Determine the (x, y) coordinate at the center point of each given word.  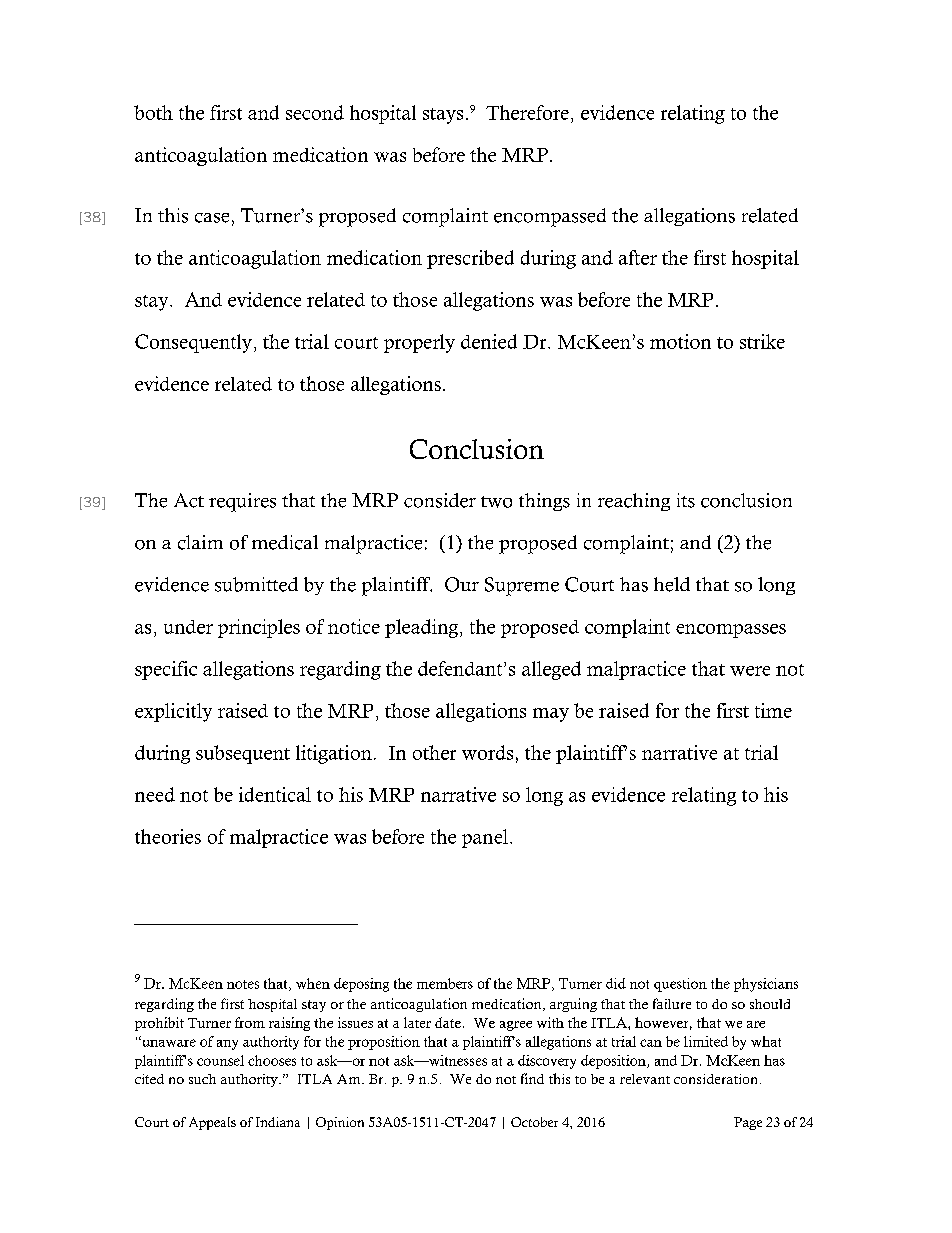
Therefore (527, 112)
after (638, 257)
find (532, 1078)
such (202, 1079)
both (153, 112)
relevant (645, 1079)
